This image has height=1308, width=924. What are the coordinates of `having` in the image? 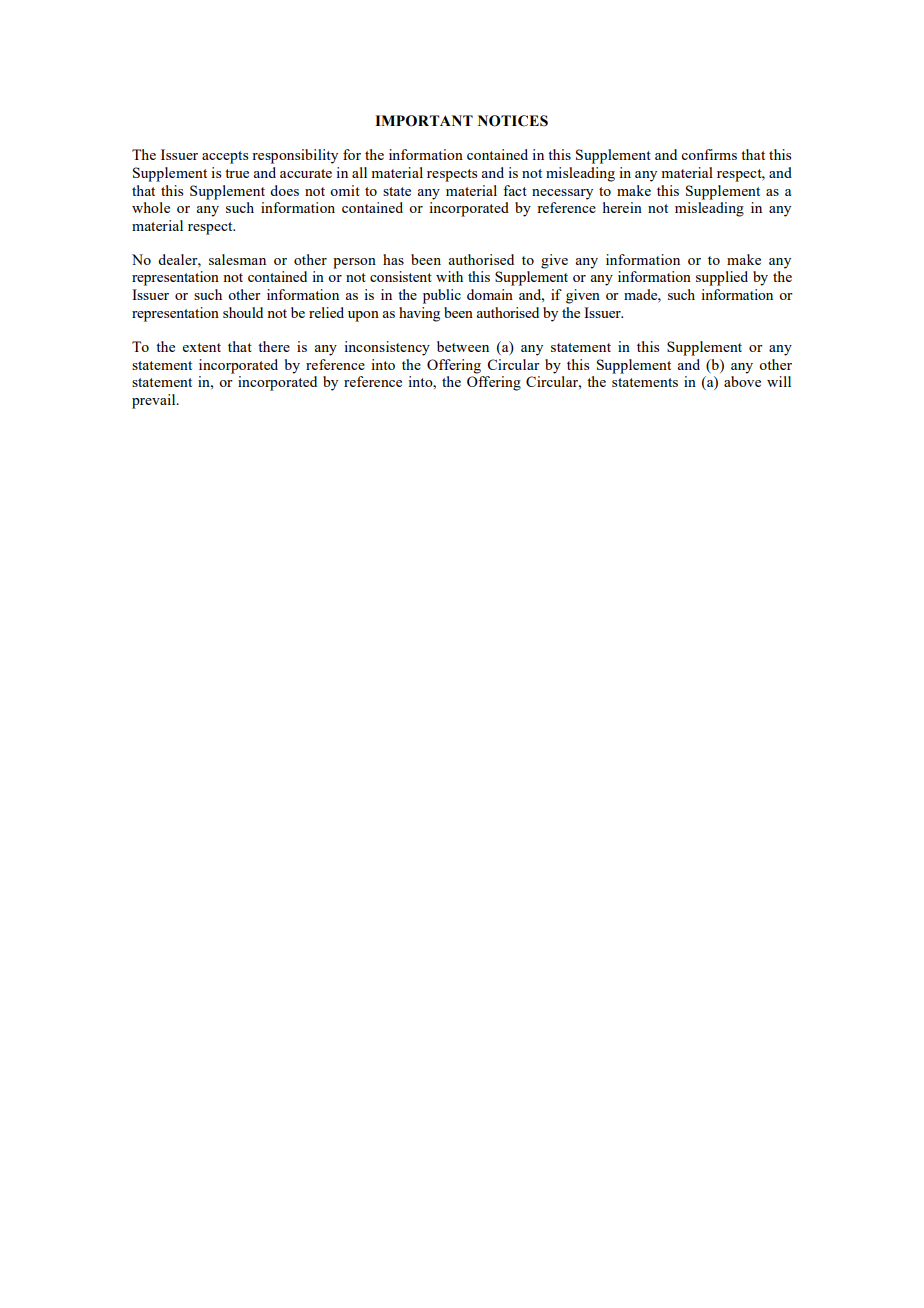 It's located at (419, 314).
